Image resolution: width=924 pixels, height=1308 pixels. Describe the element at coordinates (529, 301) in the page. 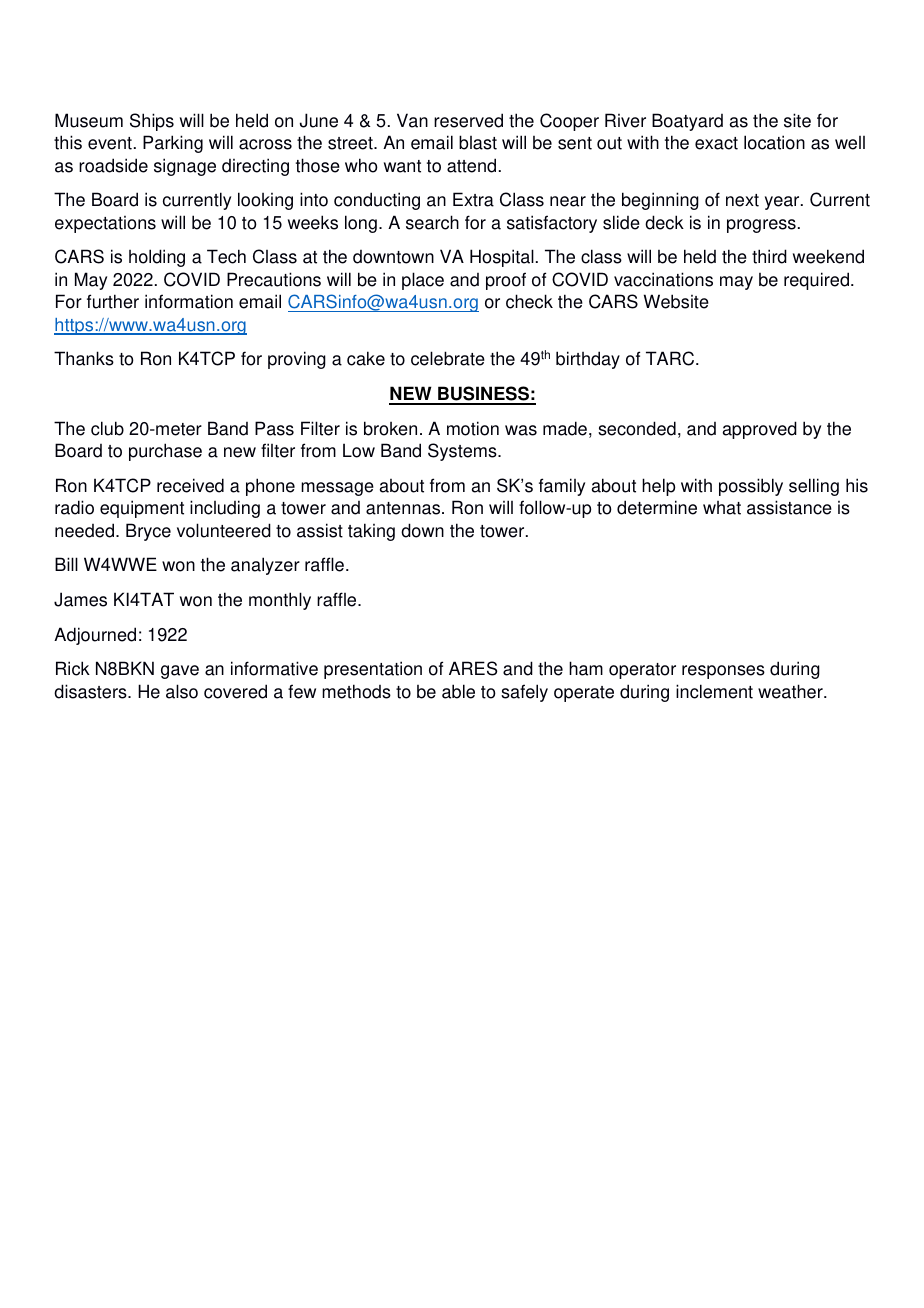

I see `check` at that location.
